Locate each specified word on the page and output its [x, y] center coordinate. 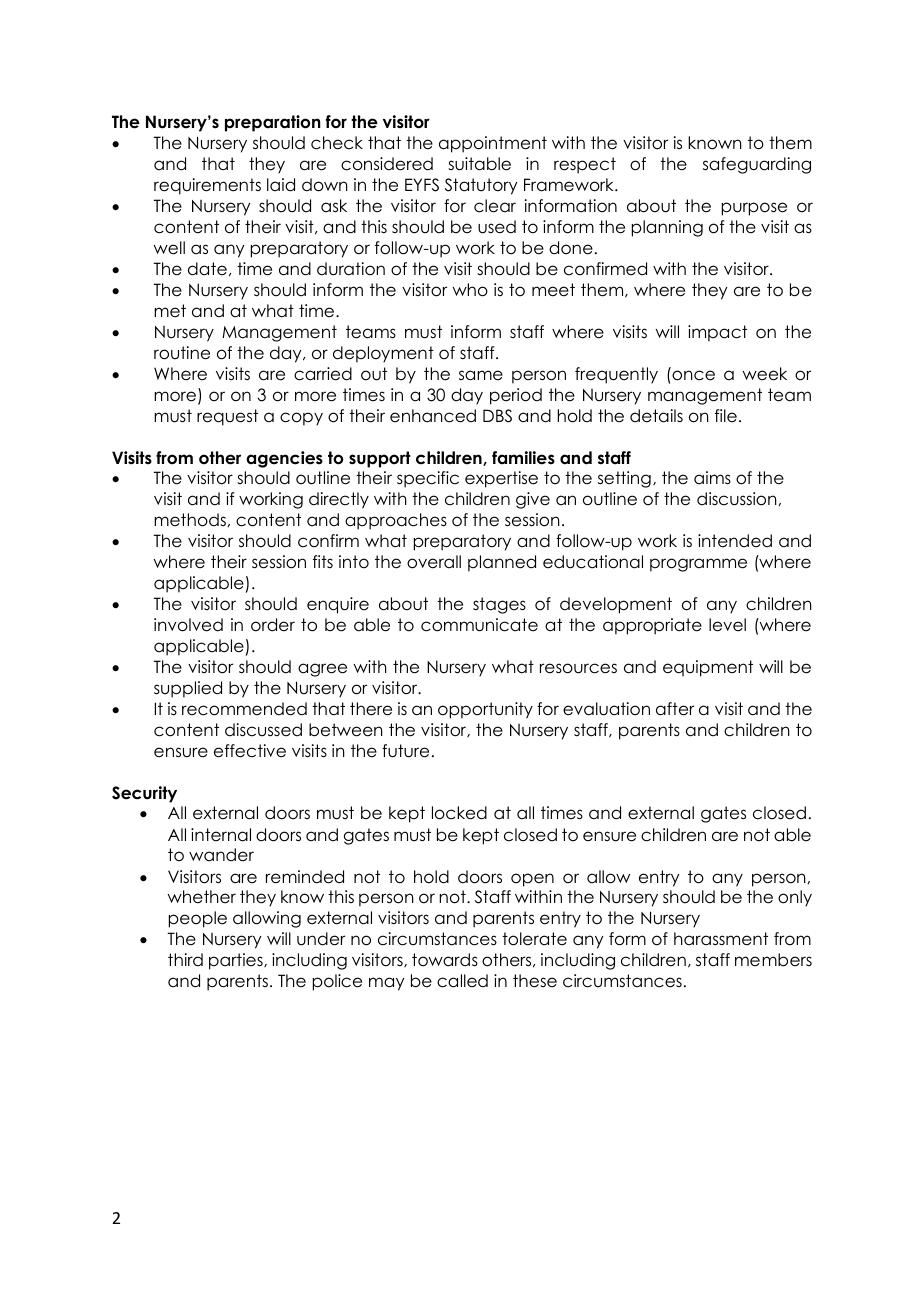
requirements [207, 186]
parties [237, 961]
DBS [497, 416]
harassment [721, 939]
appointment [493, 144]
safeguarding [757, 165]
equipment [708, 668]
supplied [188, 689]
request [227, 417]
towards [445, 960]
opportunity [485, 710]
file [726, 416]
